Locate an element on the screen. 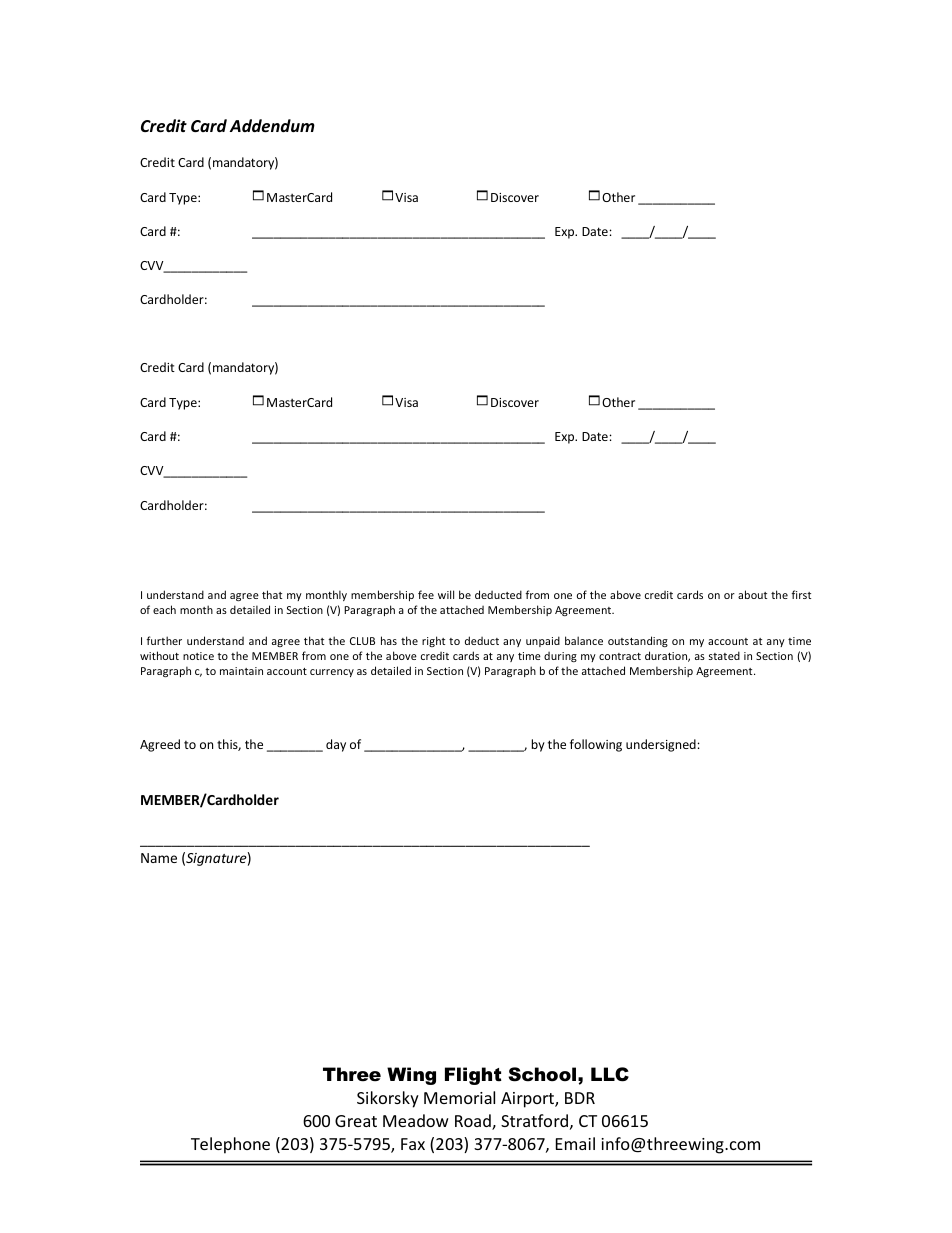  will is located at coordinates (446, 594).
